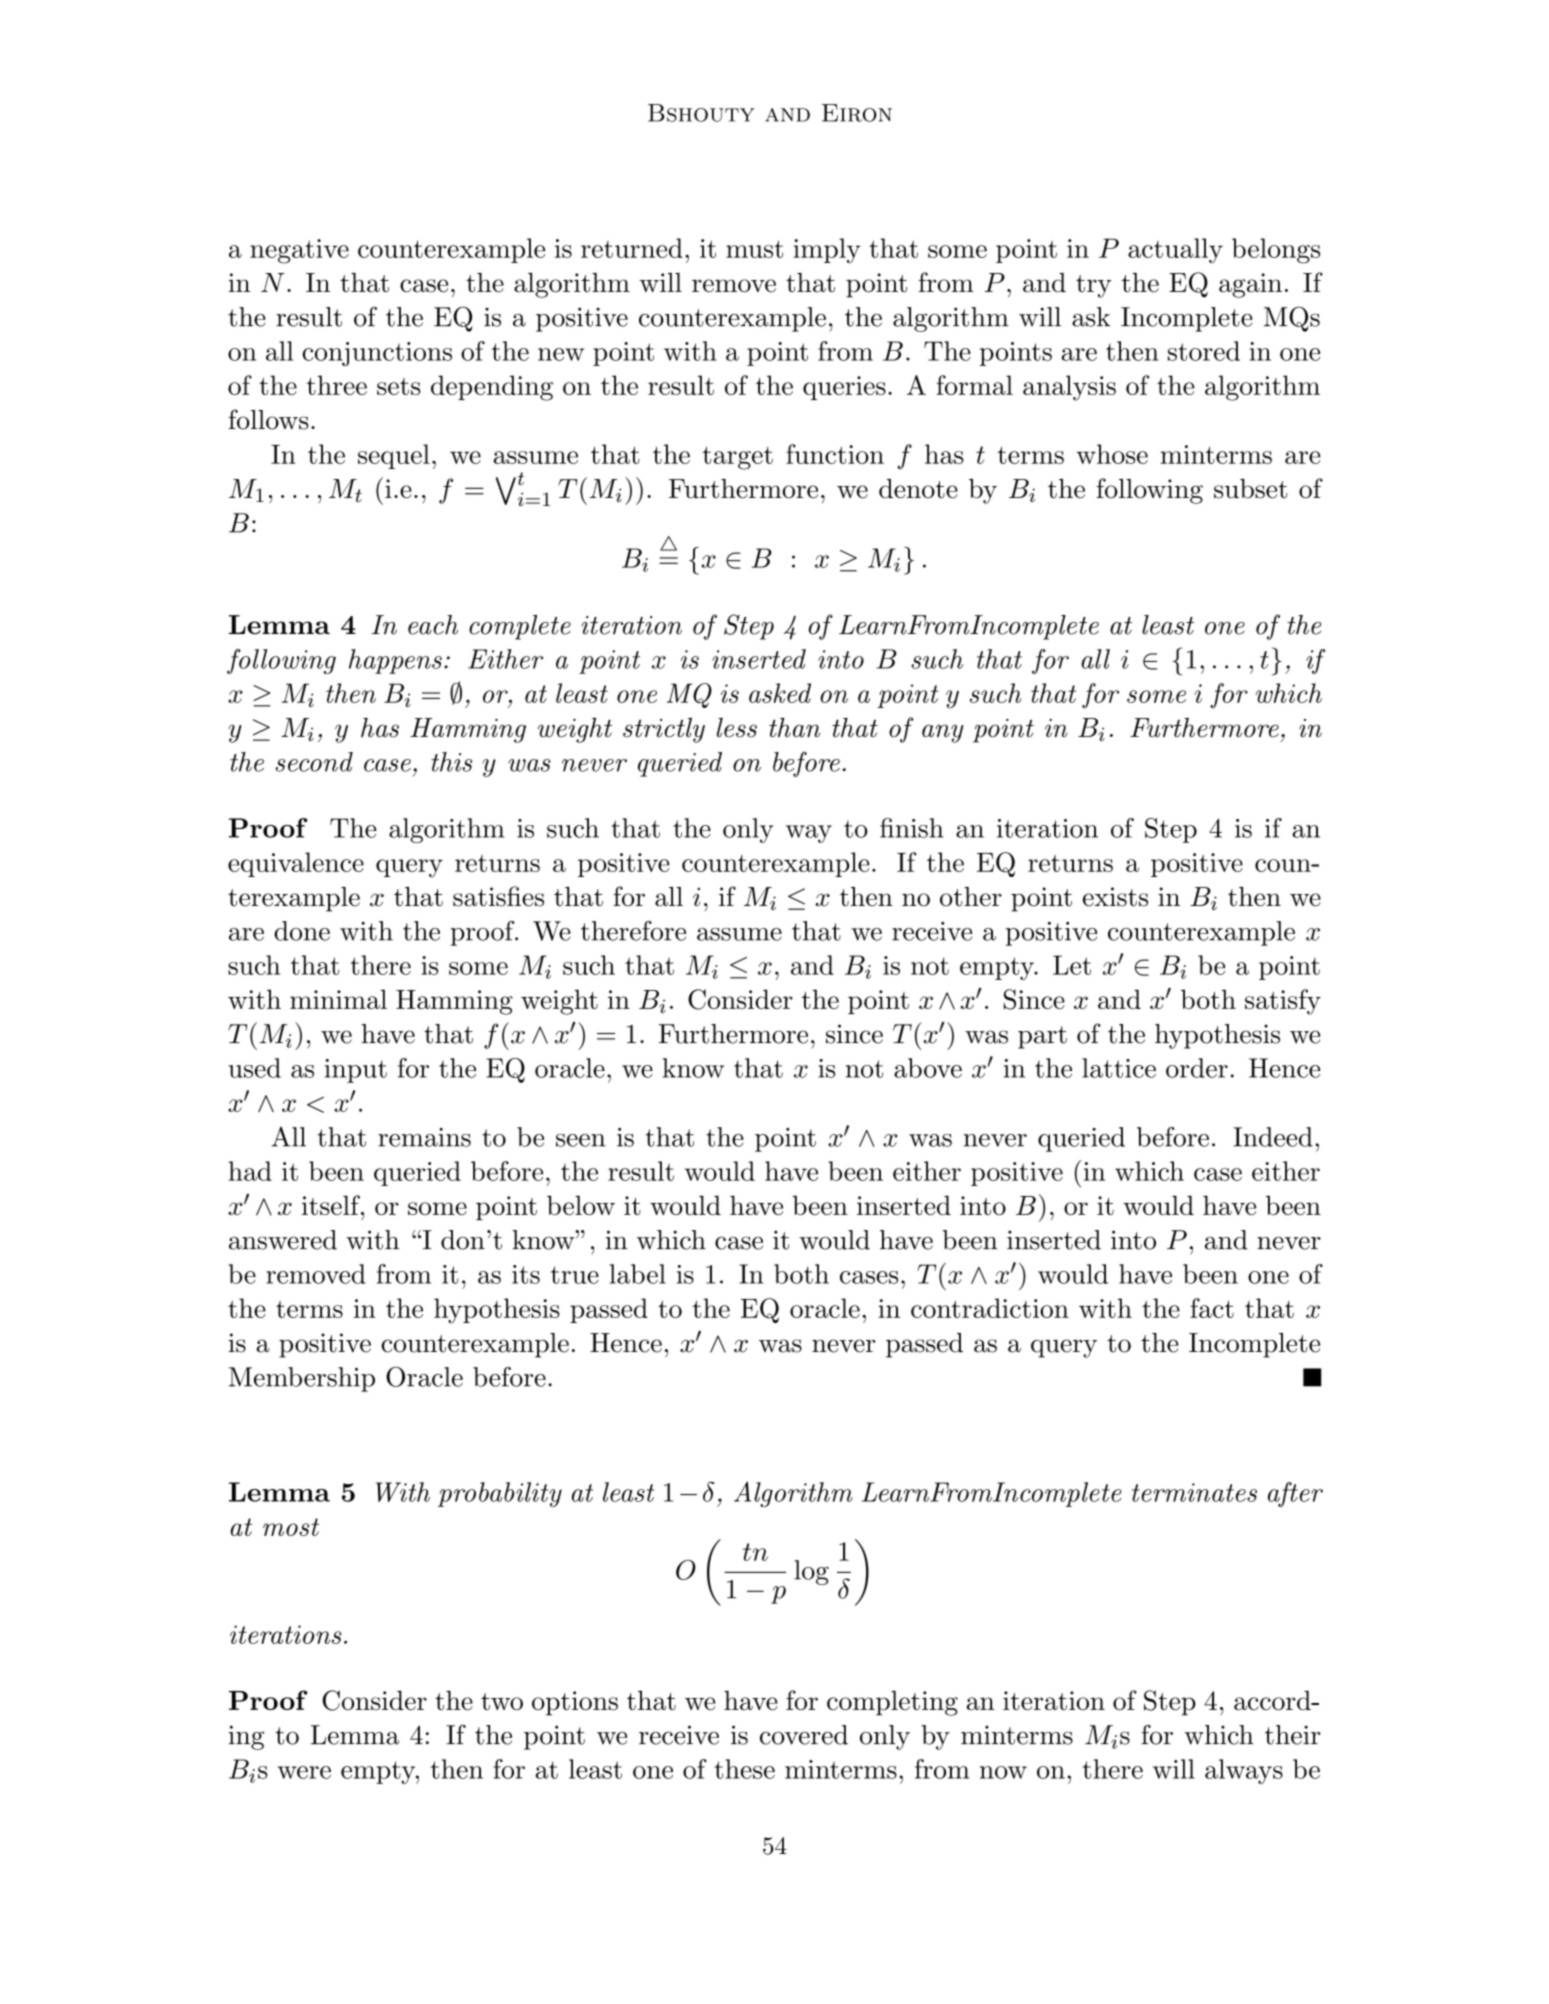  What do you see at coordinates (638, 1274) in the document?
I see `label` at bounding box center [638, 1274].
